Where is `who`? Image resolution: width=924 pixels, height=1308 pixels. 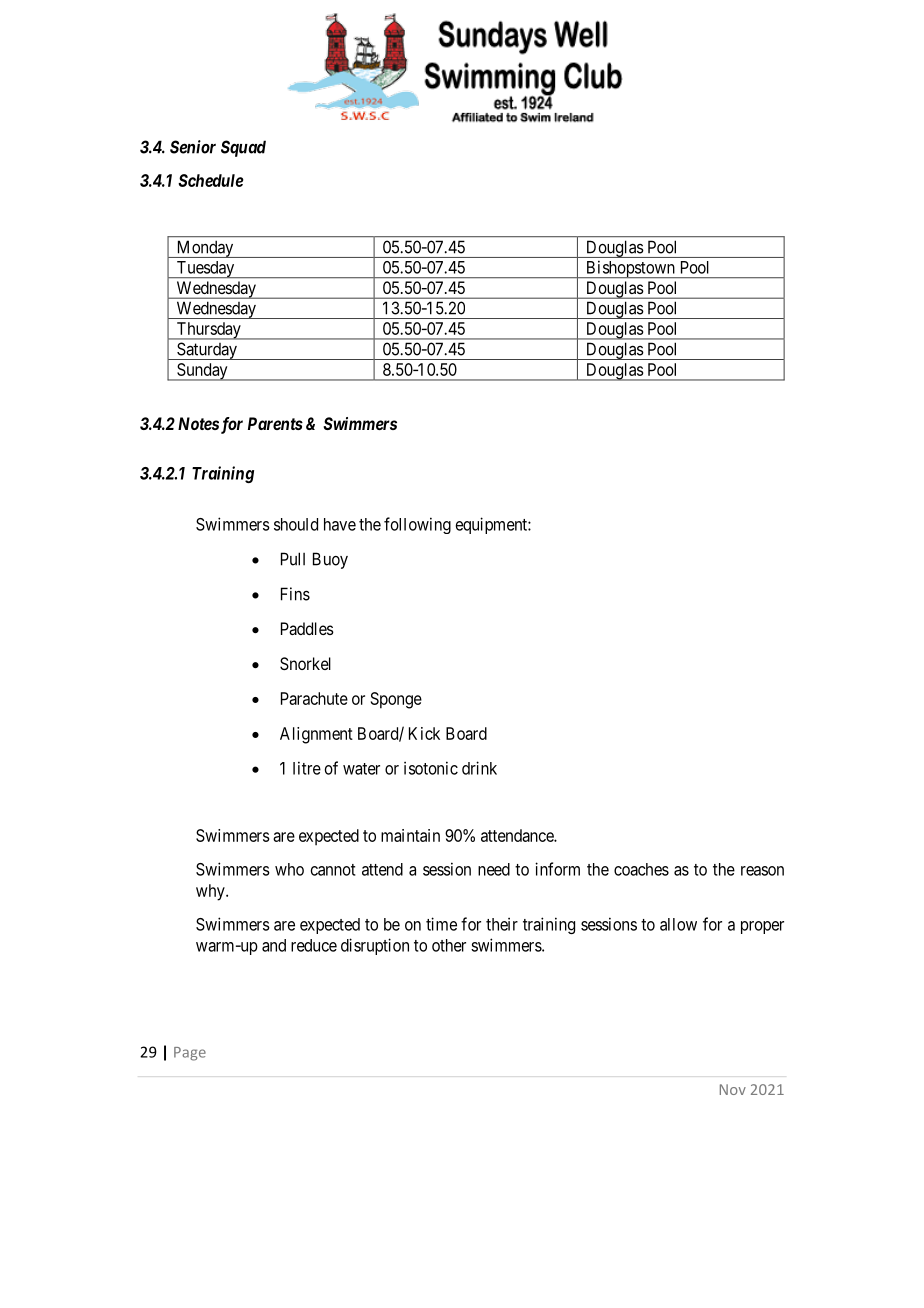 who is located at coordinates (289, 869).
